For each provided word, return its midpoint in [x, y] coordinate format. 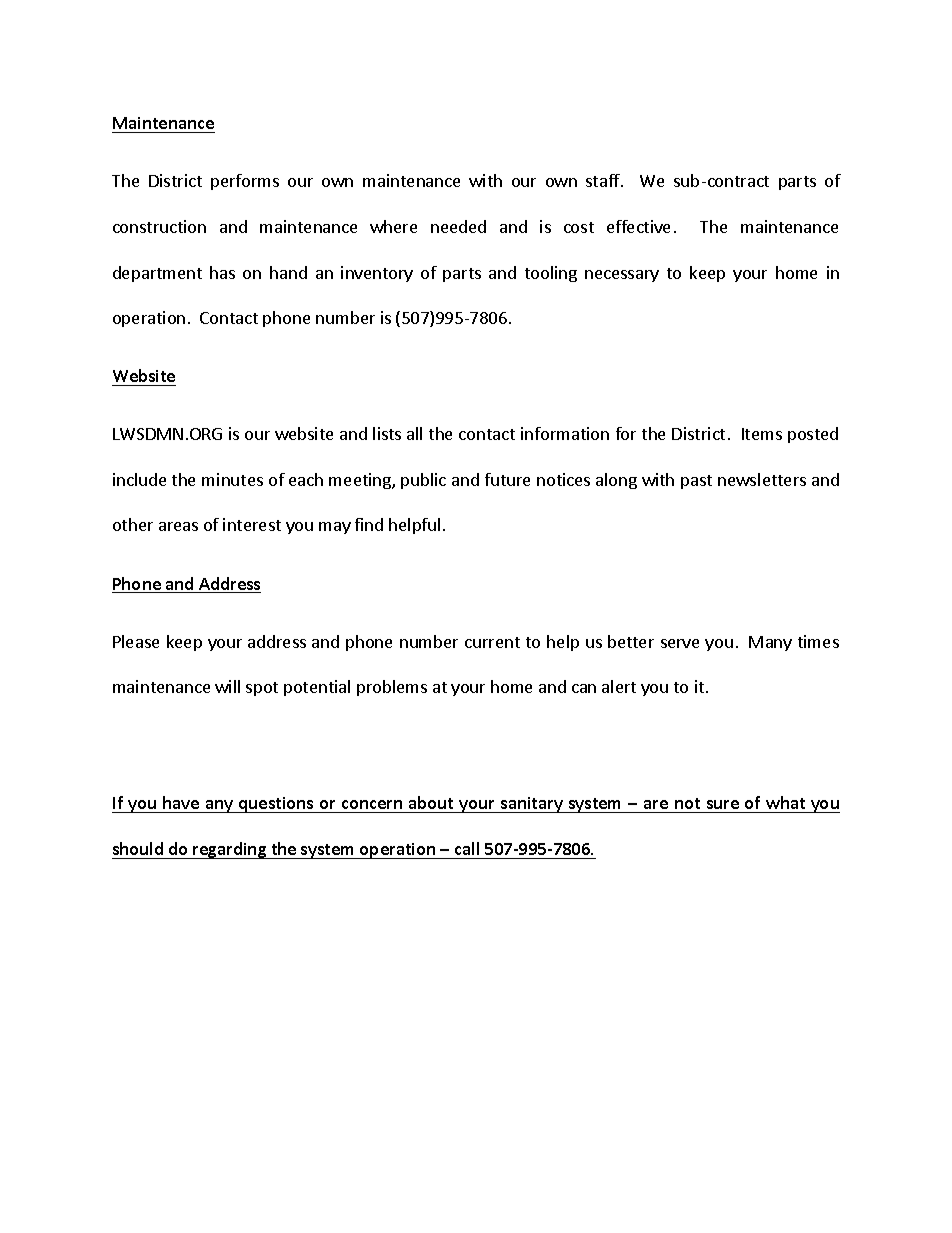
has [222, 272]
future [507, 479]
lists [387, 433]
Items [762, 434]
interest [252, 524]
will [227, 686]
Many [770, 643]
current [492, 642]
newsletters [762, 479]
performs [245, 182]
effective [638, 226]
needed [458, 226]
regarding [230, 850]
